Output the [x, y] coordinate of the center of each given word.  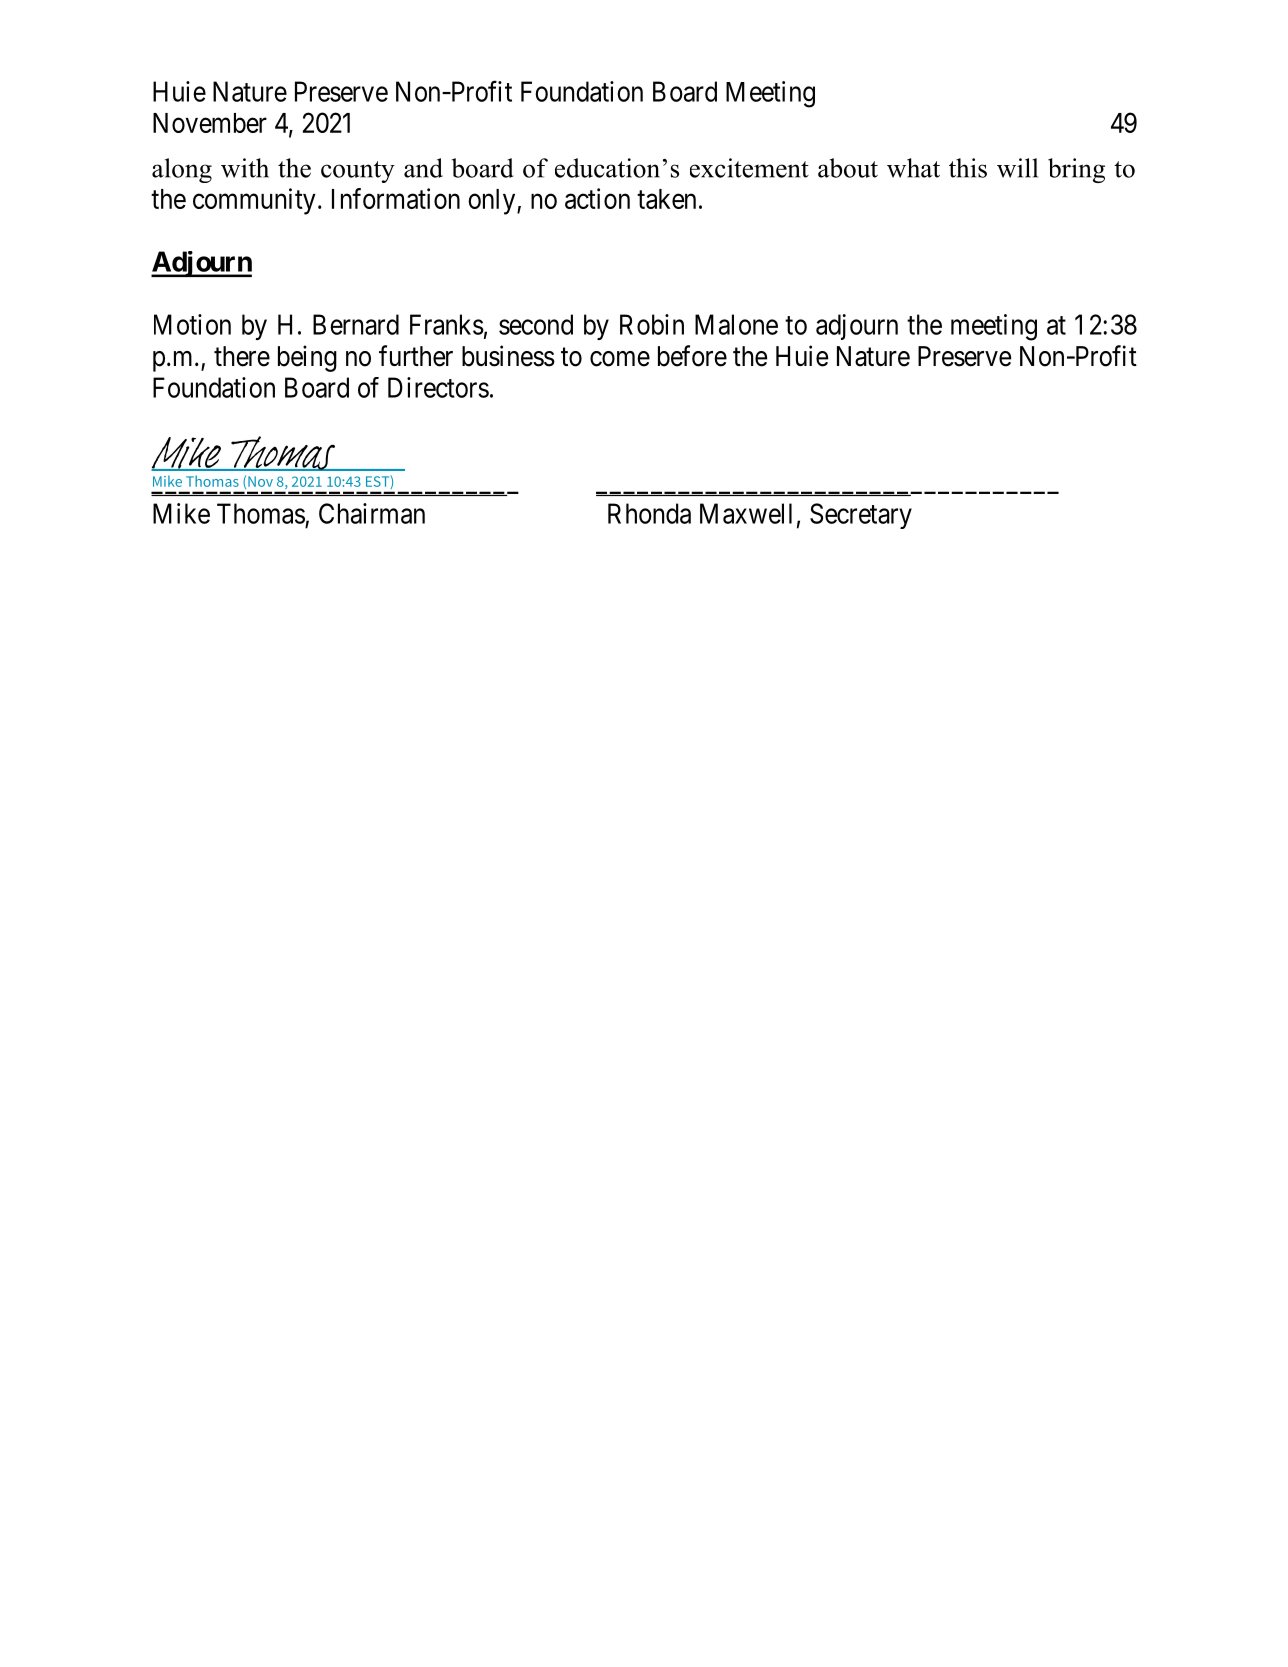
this [968, 168]
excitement [749, 168]
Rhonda [649, 513]
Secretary [861, 516]
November [210, 123]
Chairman [372, 513]
